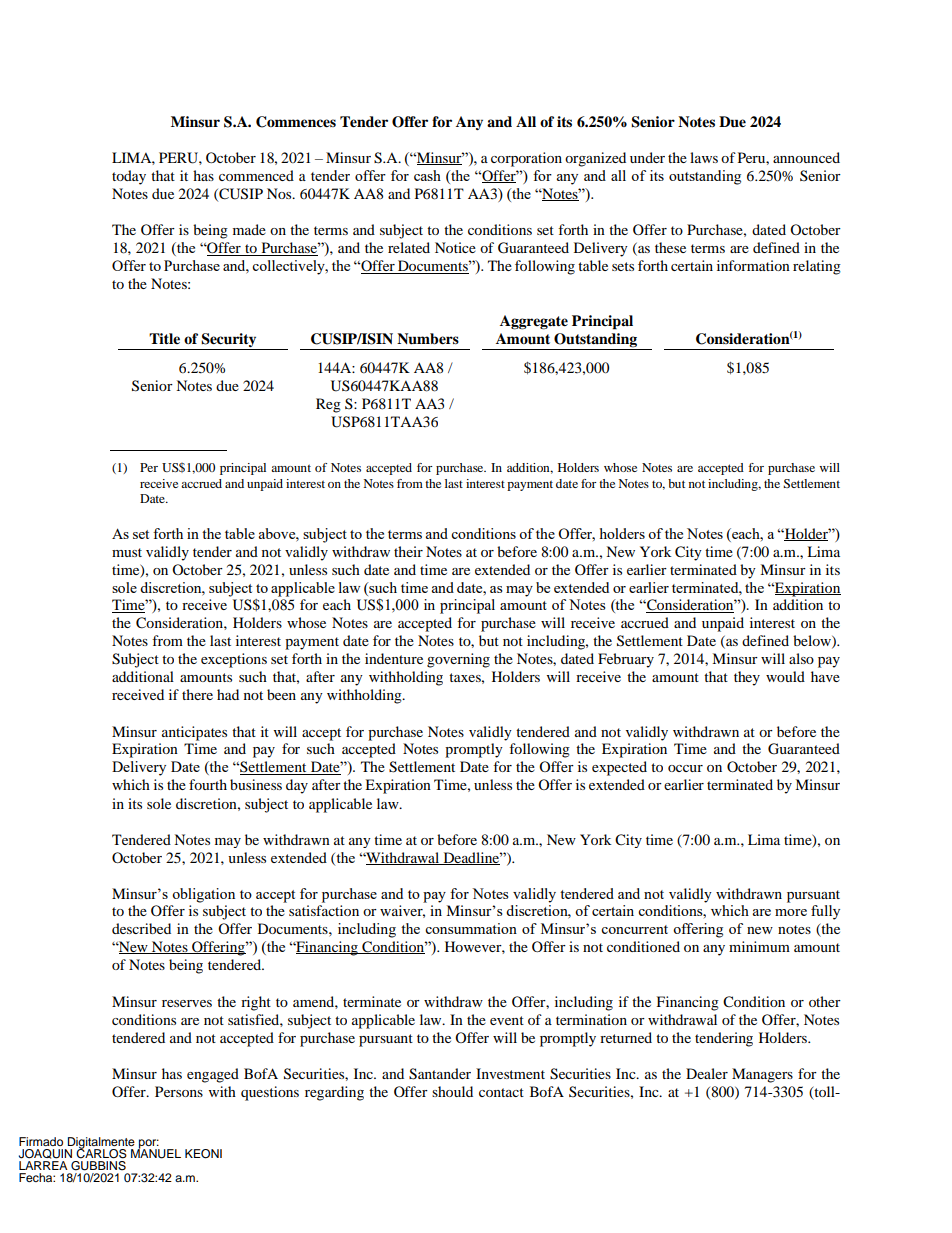 The width and height of the document is (952, 1233). I want to click on corporation, so click(526, 159).
